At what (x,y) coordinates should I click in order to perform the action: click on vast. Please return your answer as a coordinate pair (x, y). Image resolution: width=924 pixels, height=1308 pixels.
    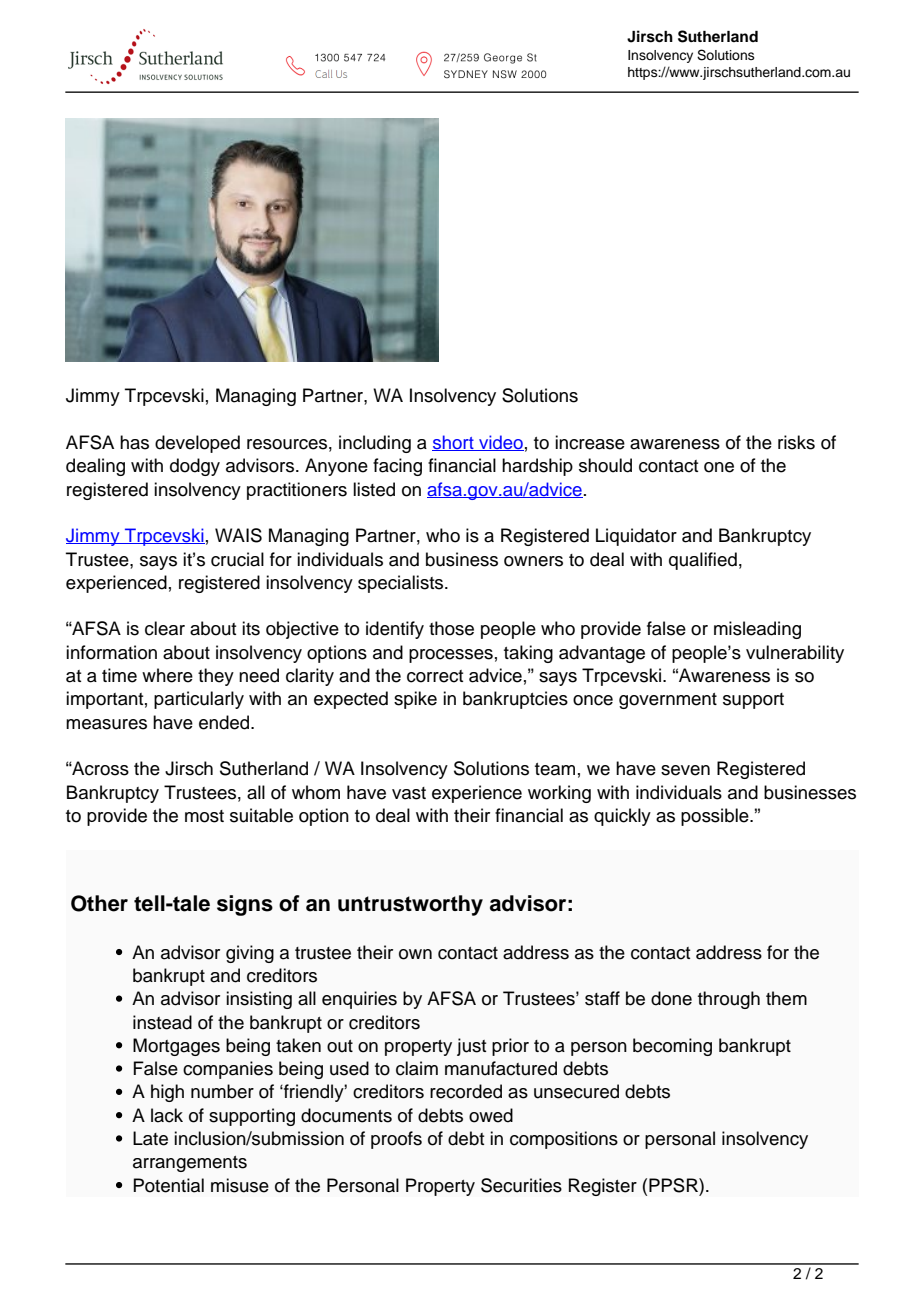
    Looking at the image, I should click on (409, 793).
